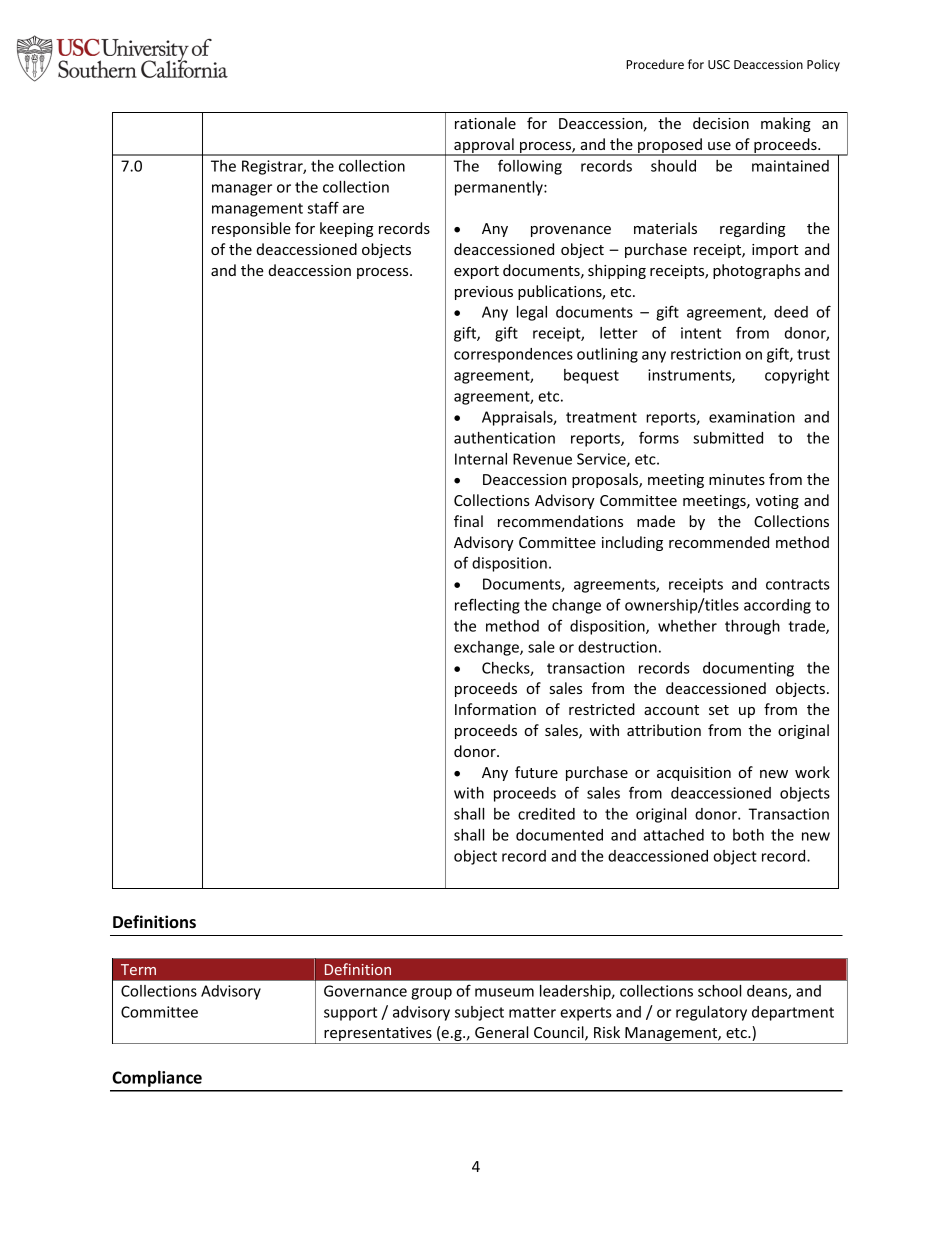 The width and height of the document is (952, 1233). Describe the element at coordinates (157, 1079) in the document. I see `Compliance` at that location.
